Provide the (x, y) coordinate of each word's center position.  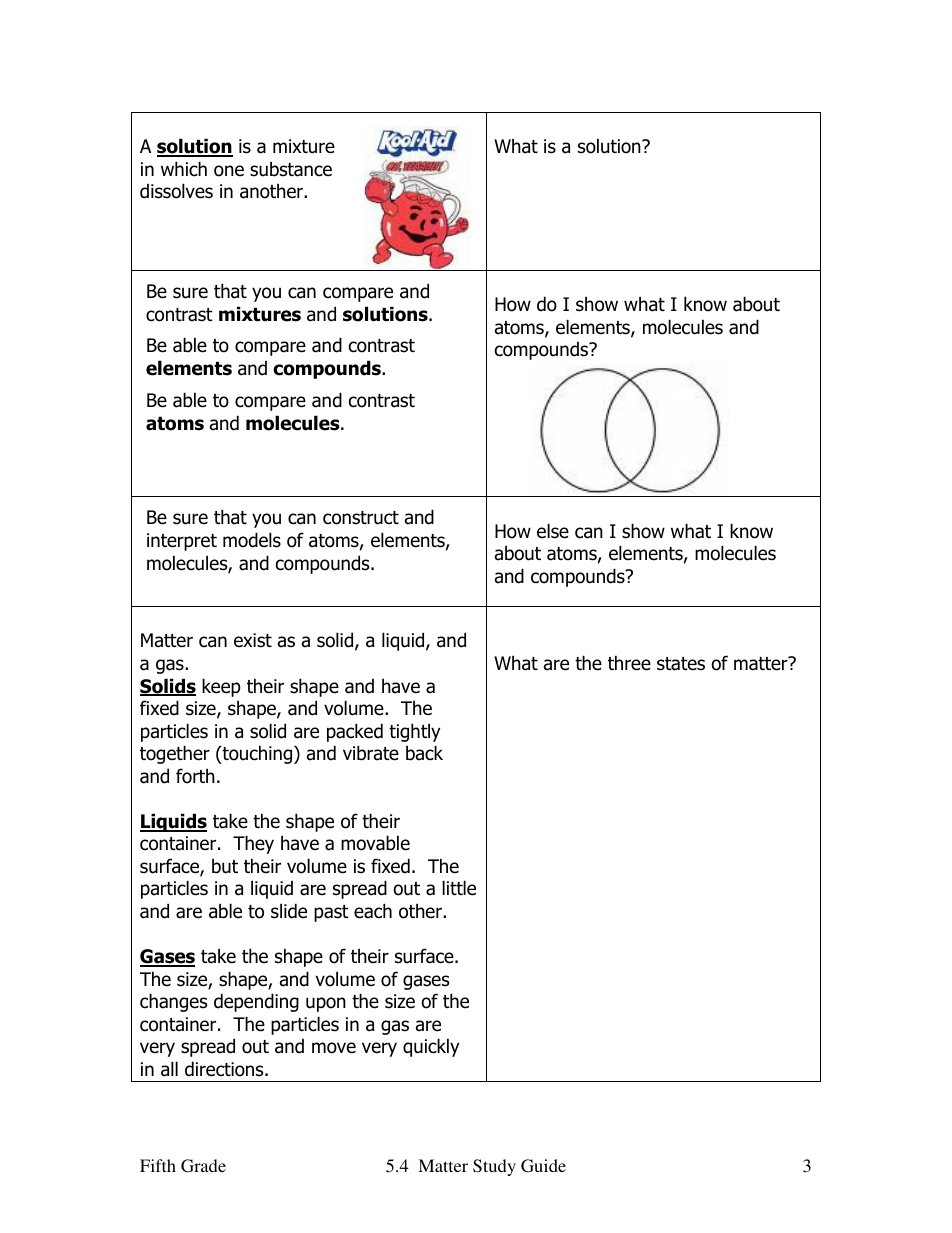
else (553, 531)
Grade (203, 1166)
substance (291, 169)
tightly (415, 732)
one (229, 171)
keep (221, 687)
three (629, 663)
